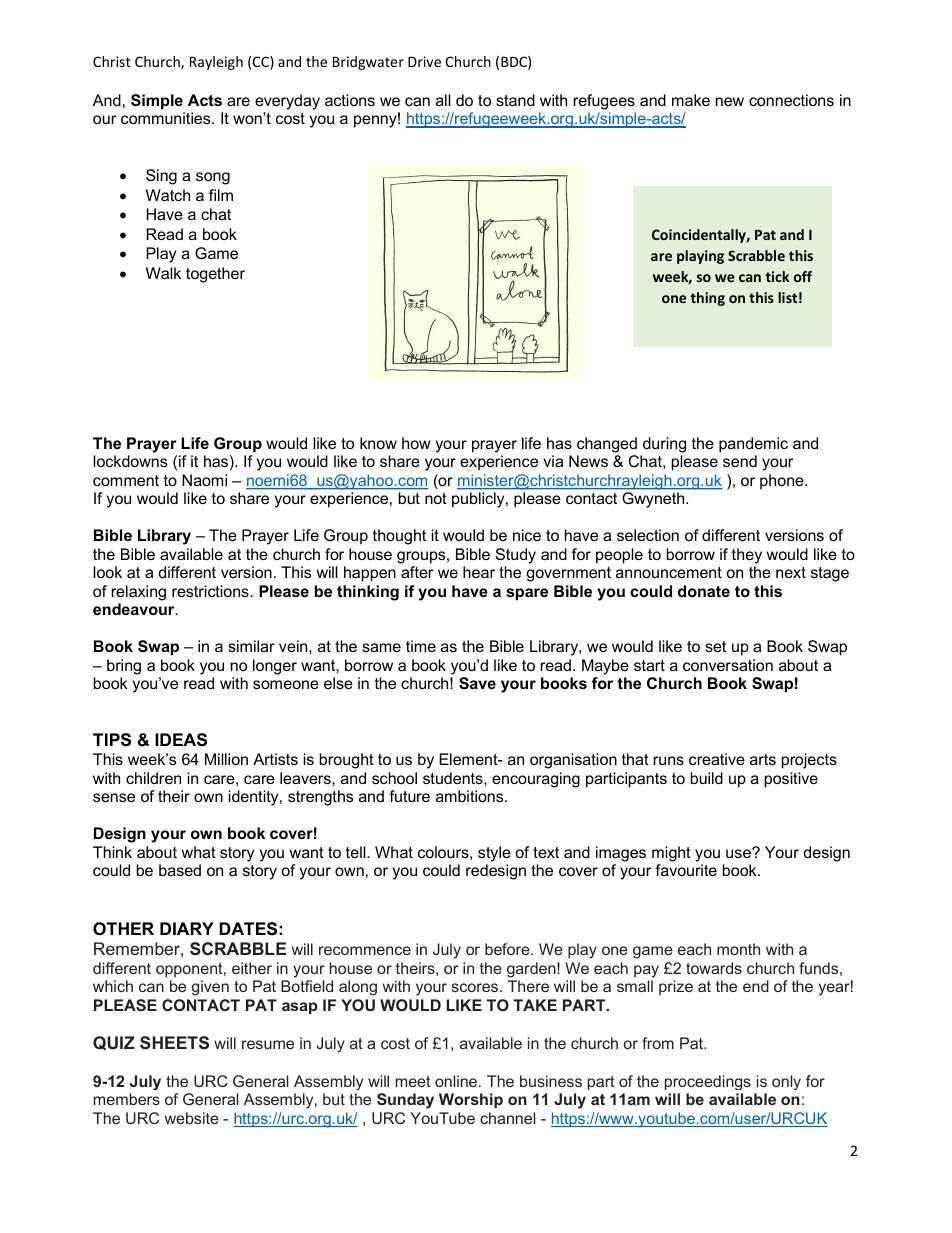  What do you see at coordinates (204, 480) in the screenshot?
I see `Naomi` at bounding box center [204, 480].
